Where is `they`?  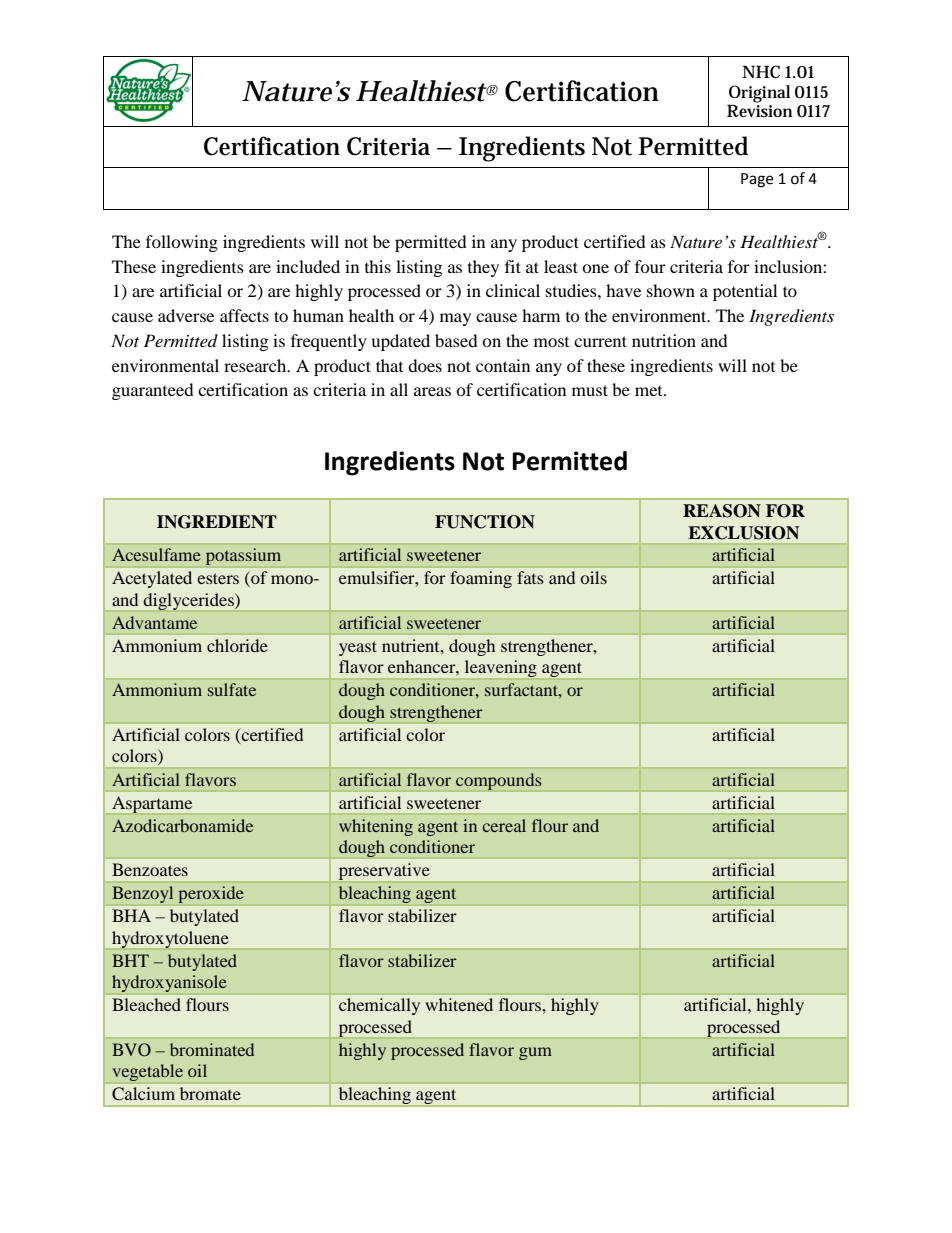
they is located at coordinates (483, 268).
